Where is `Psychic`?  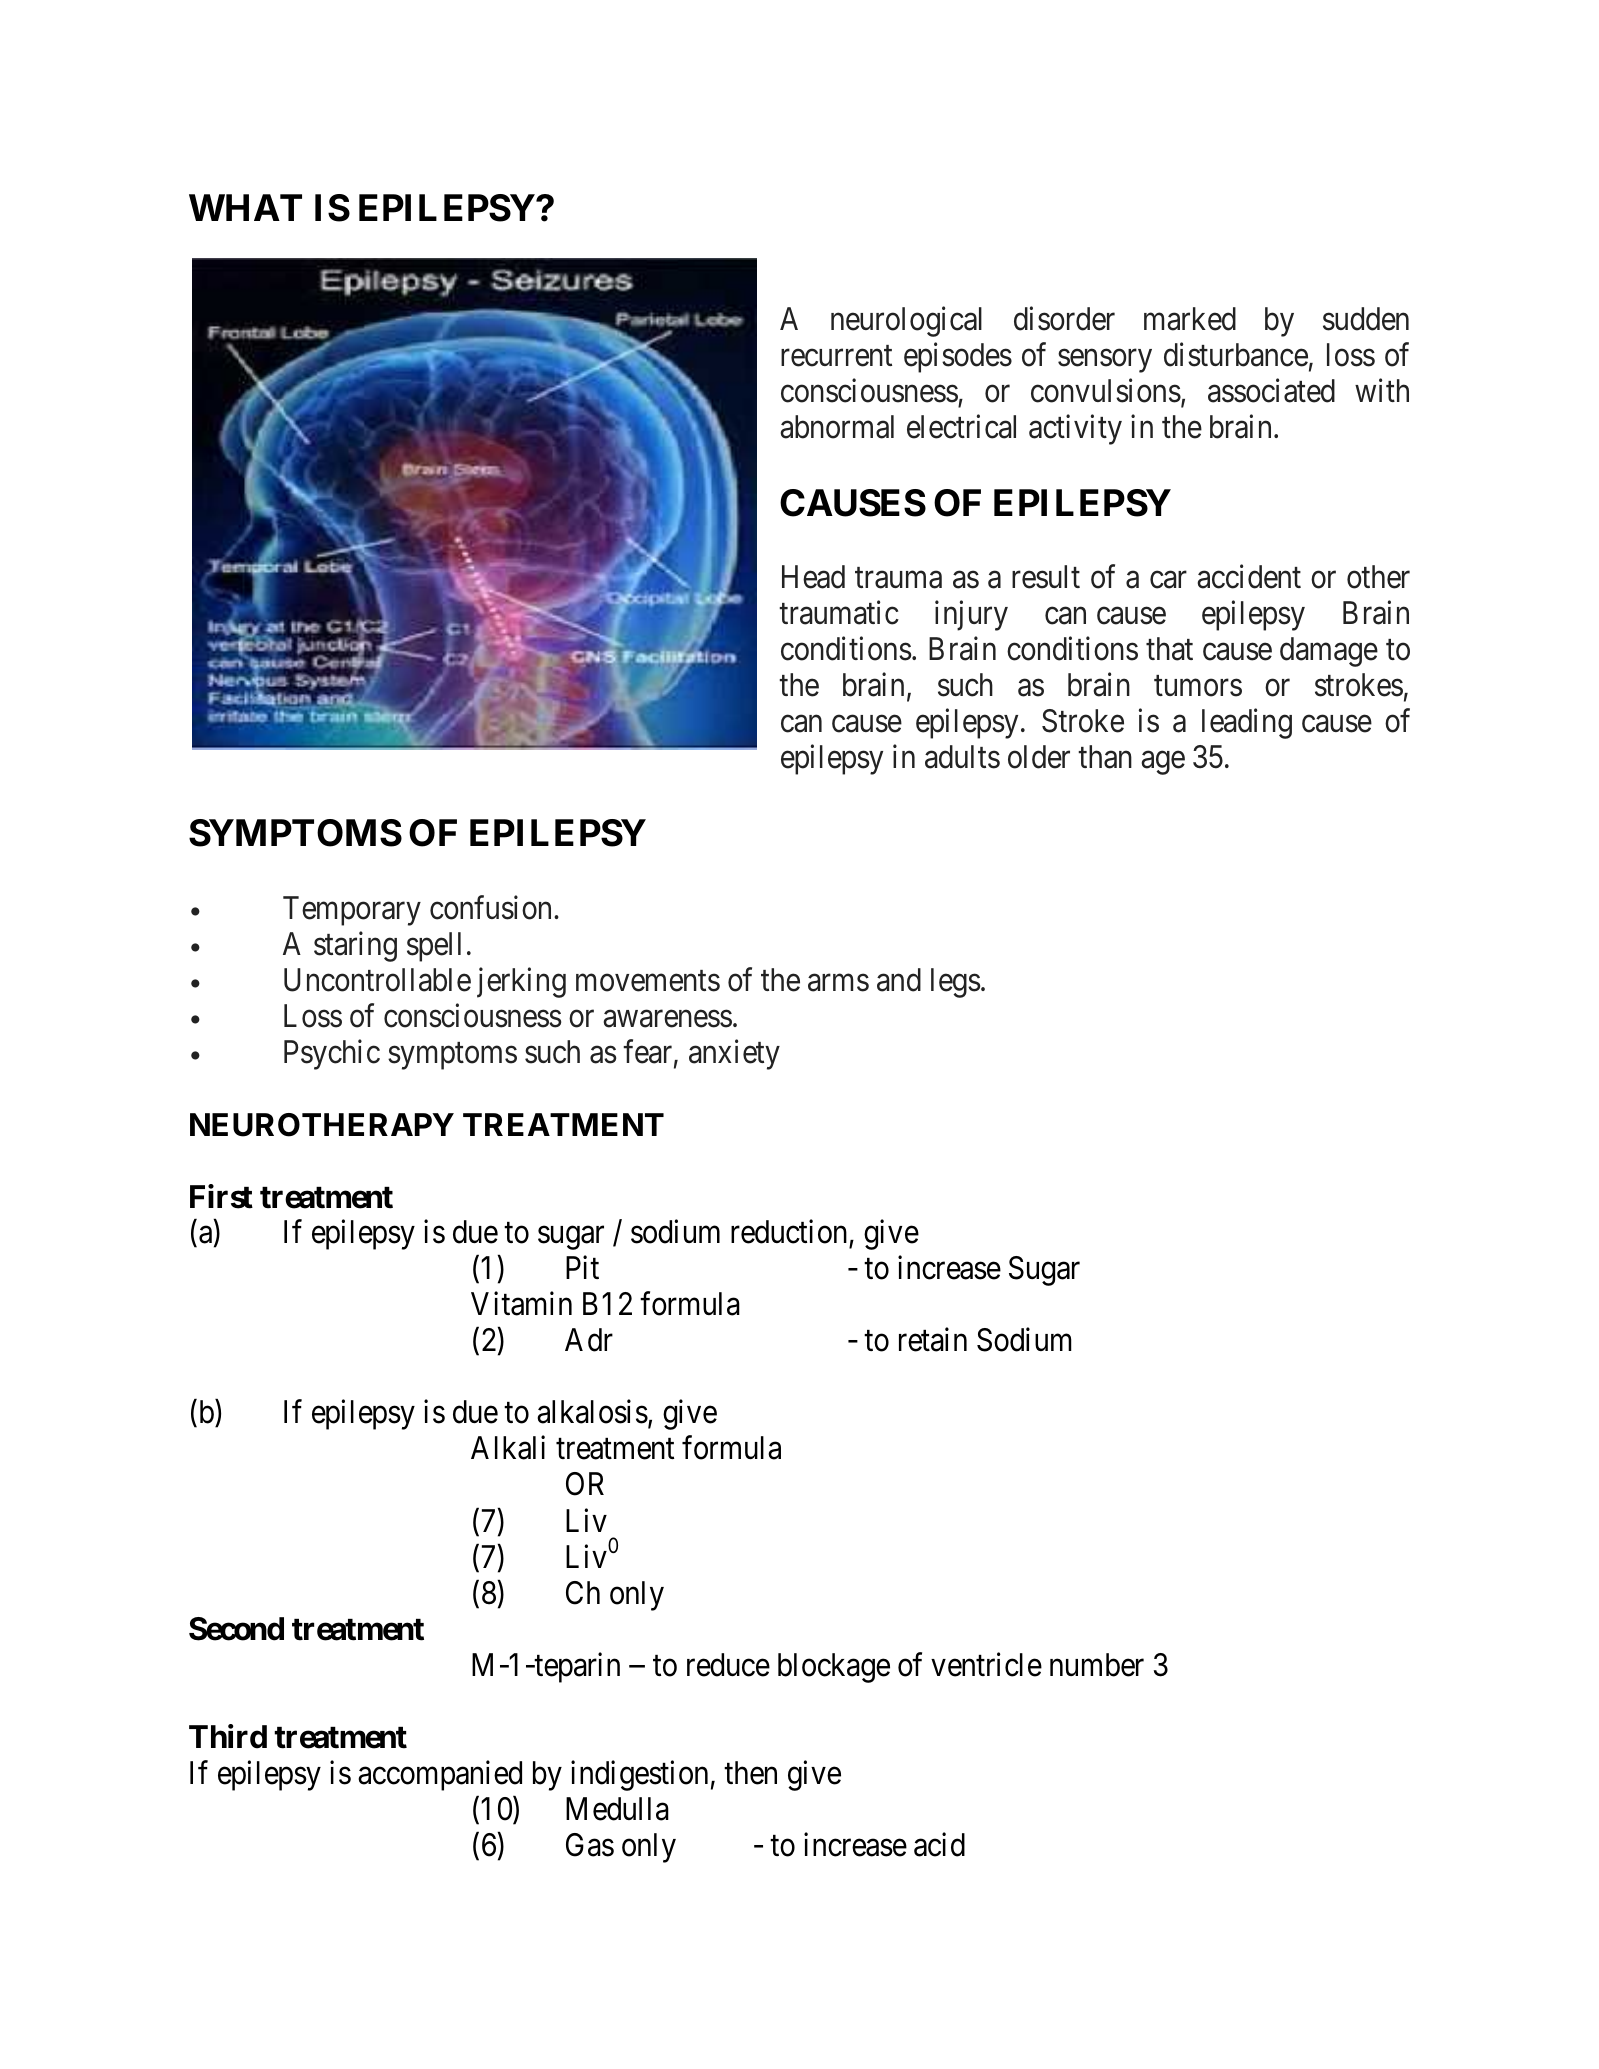 Psychic is located at coordinates (332, 1054).
